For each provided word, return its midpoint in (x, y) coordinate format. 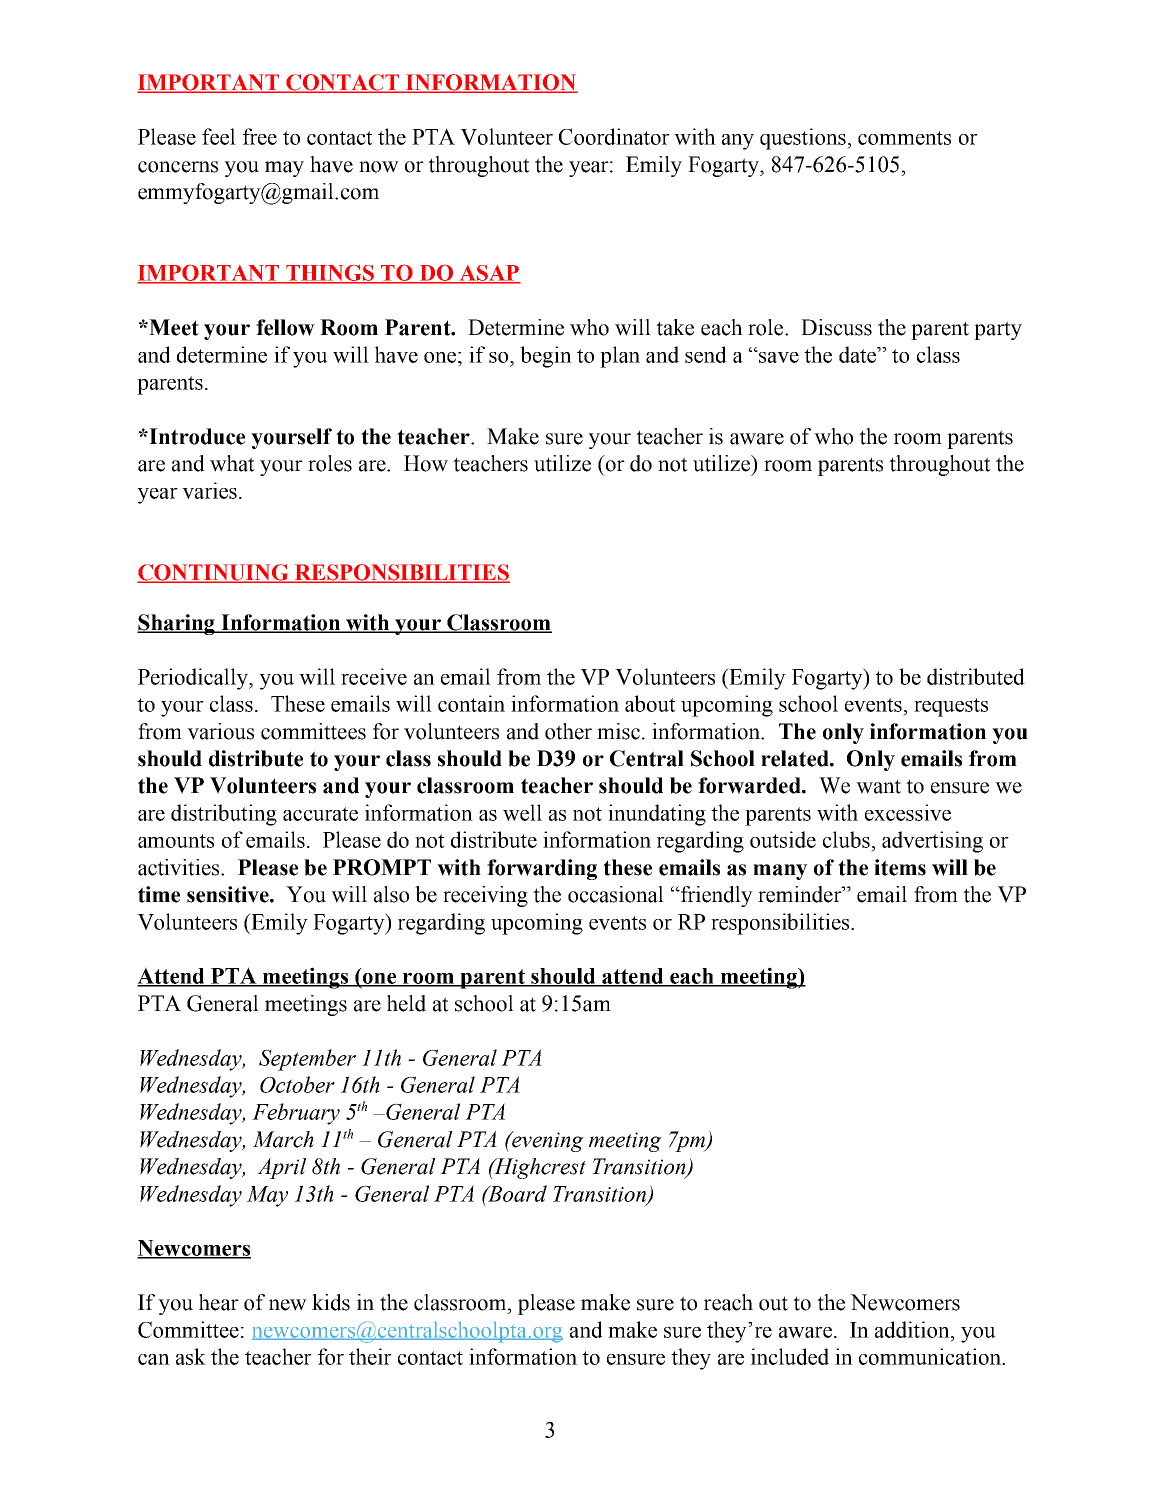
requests (951, 707)
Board (516, 1193)
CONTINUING (214, 573)
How (426, 463)
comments (904, 138)
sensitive (229, 894)
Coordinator (614, 136)
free (260, 136)
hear (219, 1302)
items (900, 867)
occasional (616, 894)
